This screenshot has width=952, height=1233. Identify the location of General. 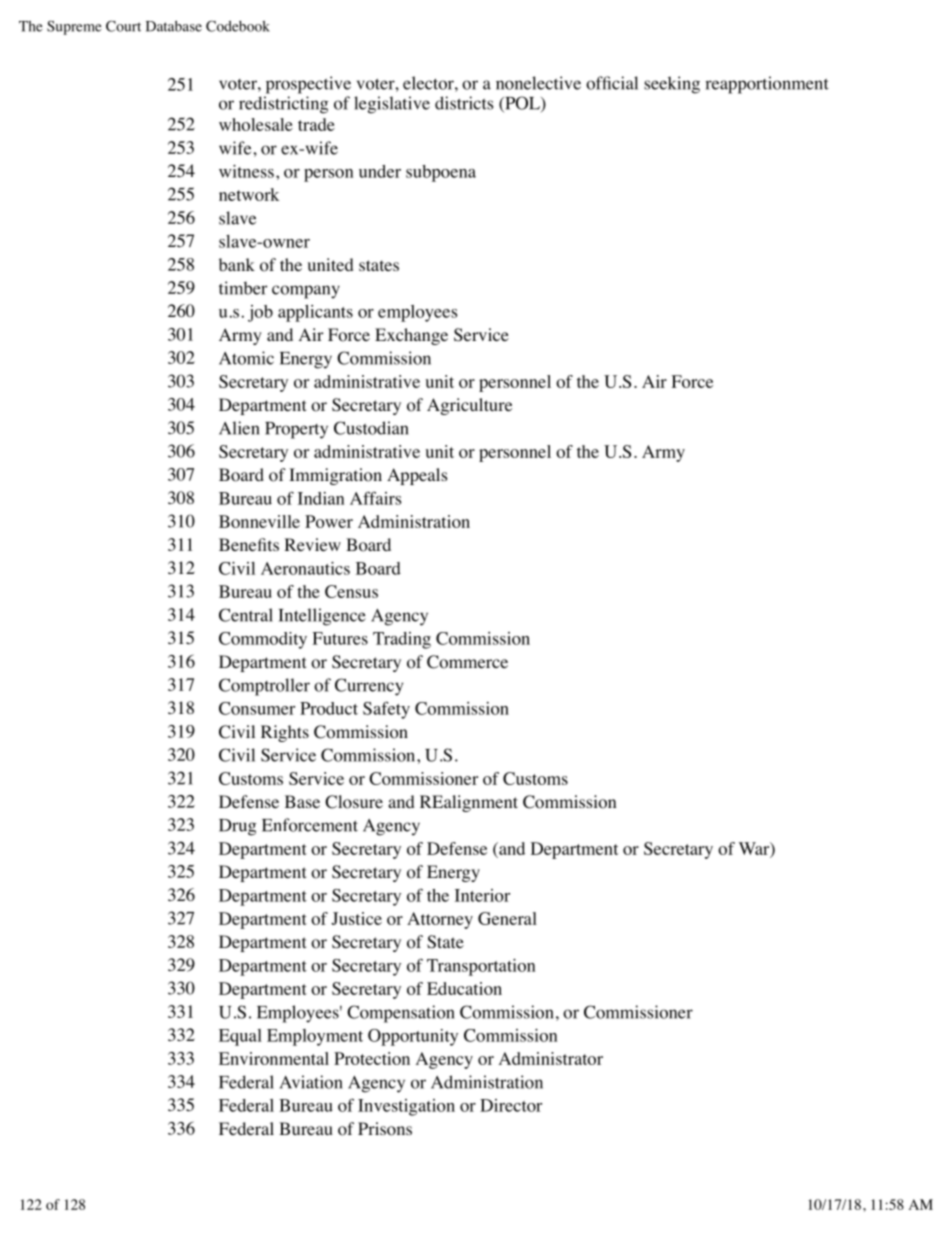
(507, 918).
